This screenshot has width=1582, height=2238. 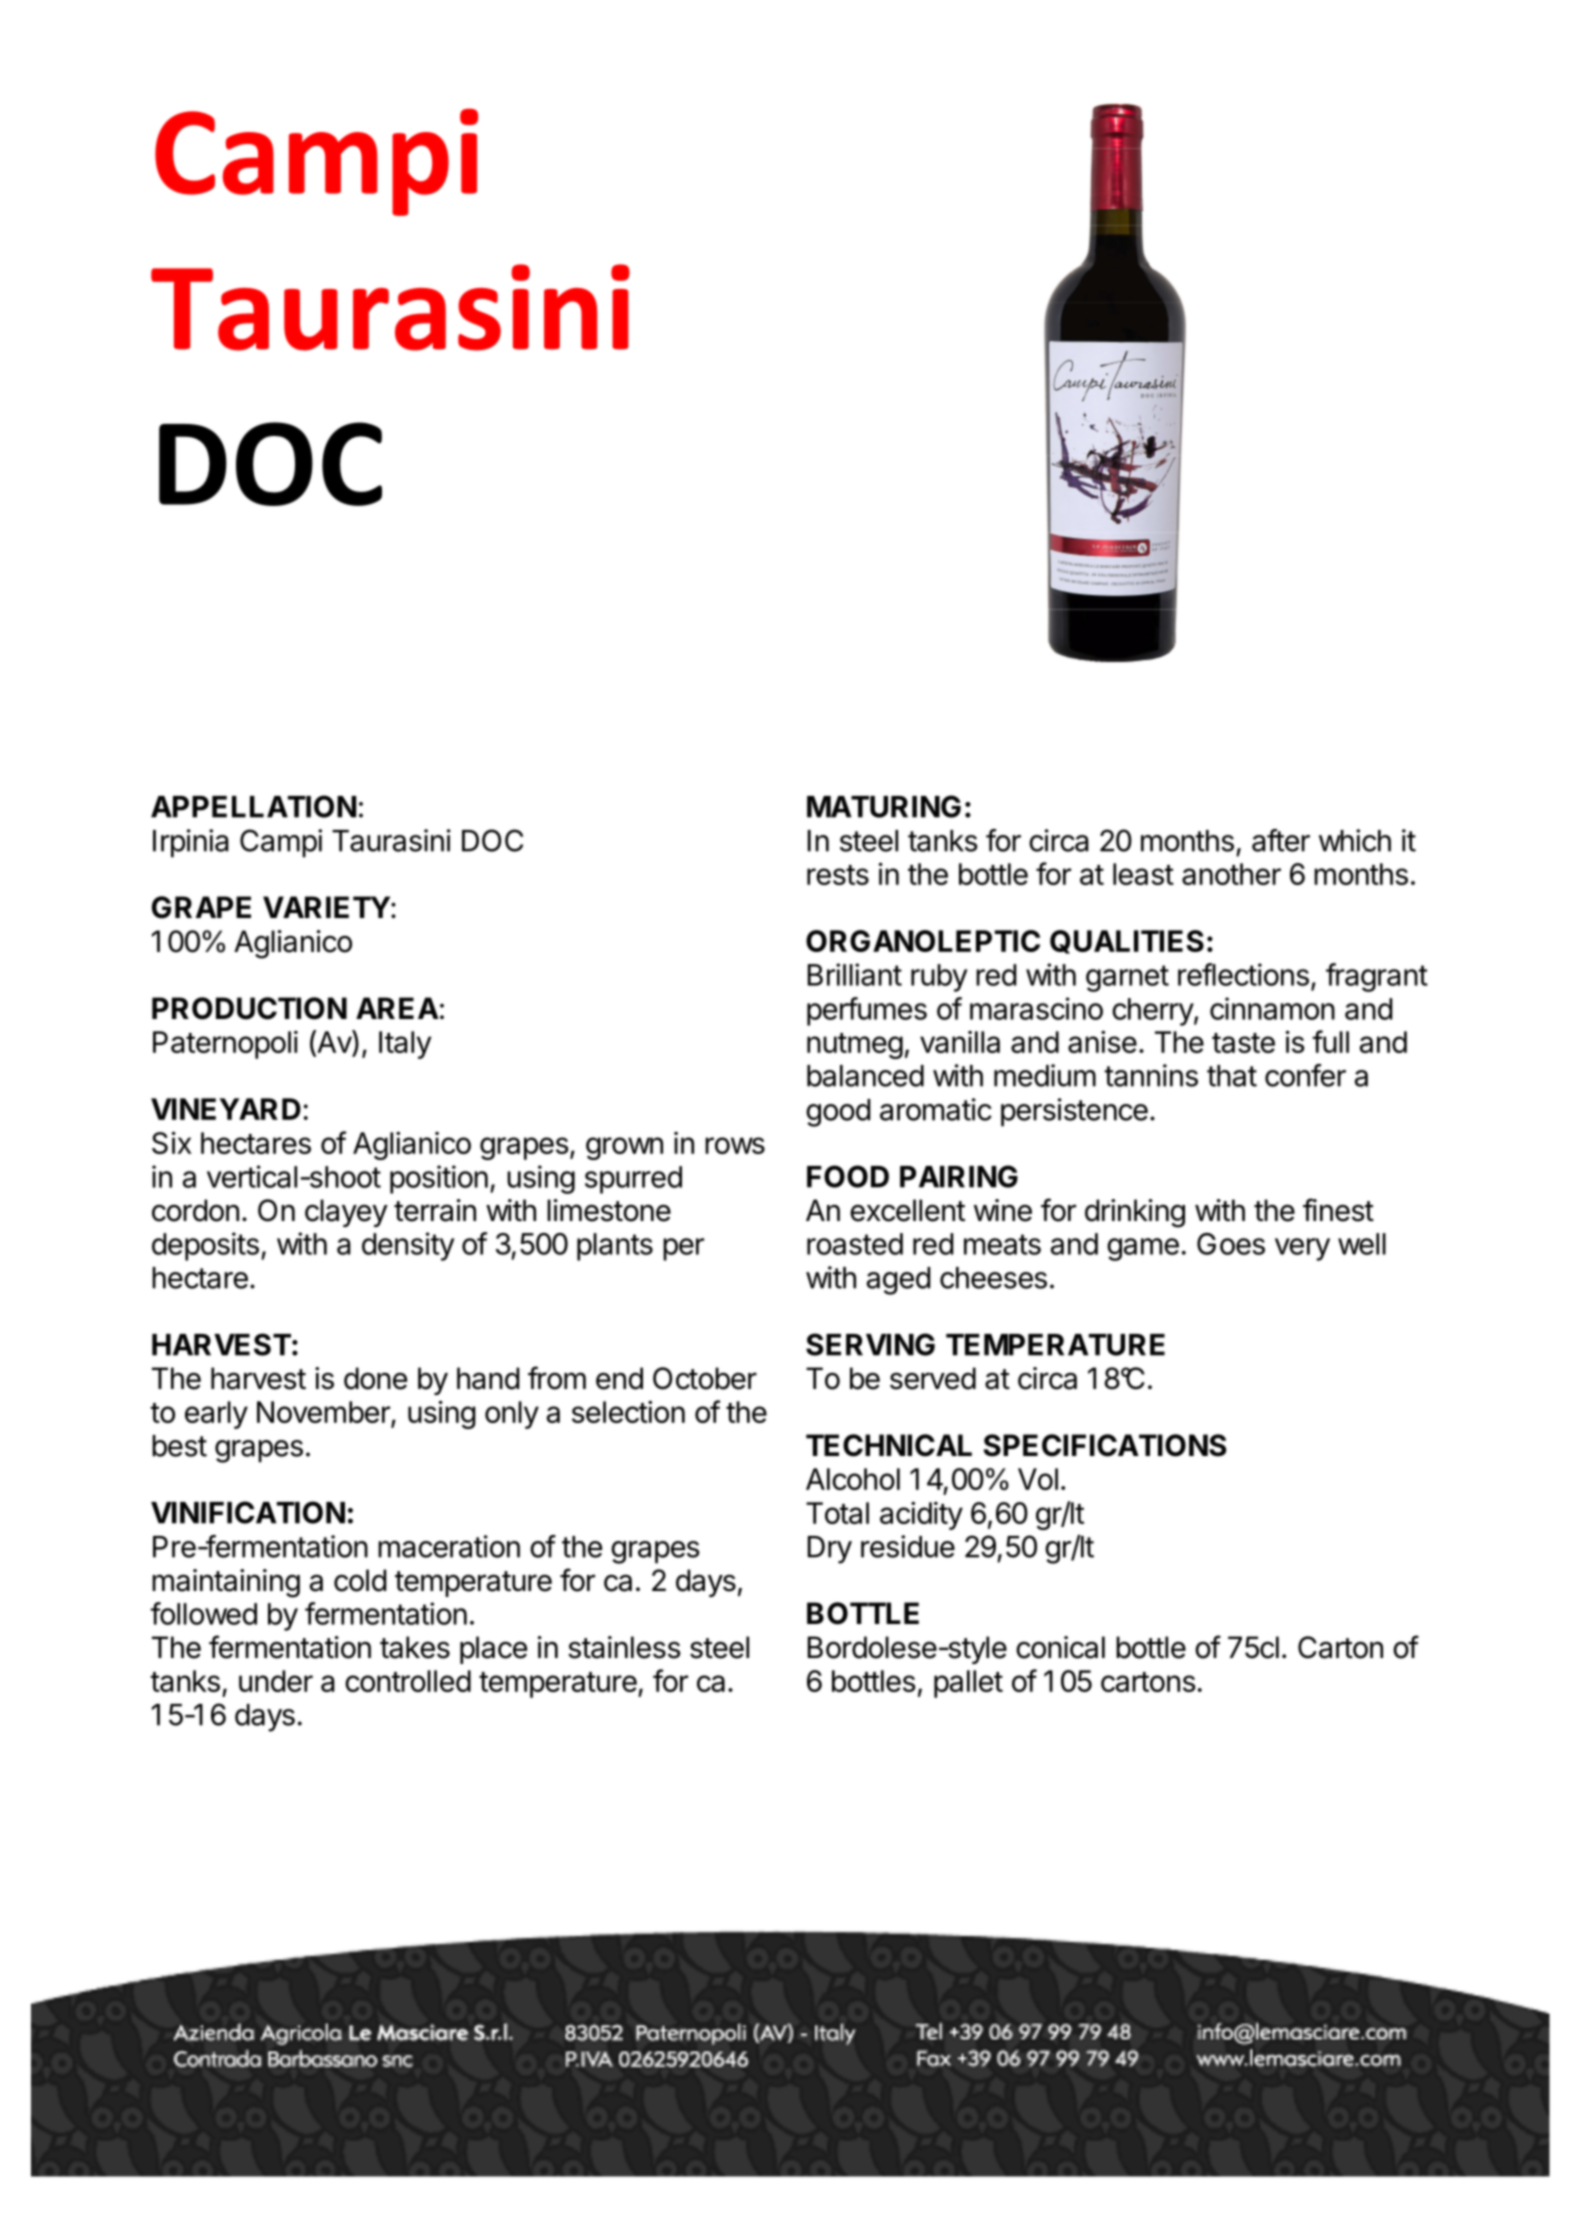 What do you see at coordinates (884, 806) in the screenshot?
I see `MATURING` at bounding box center [884, 806].
